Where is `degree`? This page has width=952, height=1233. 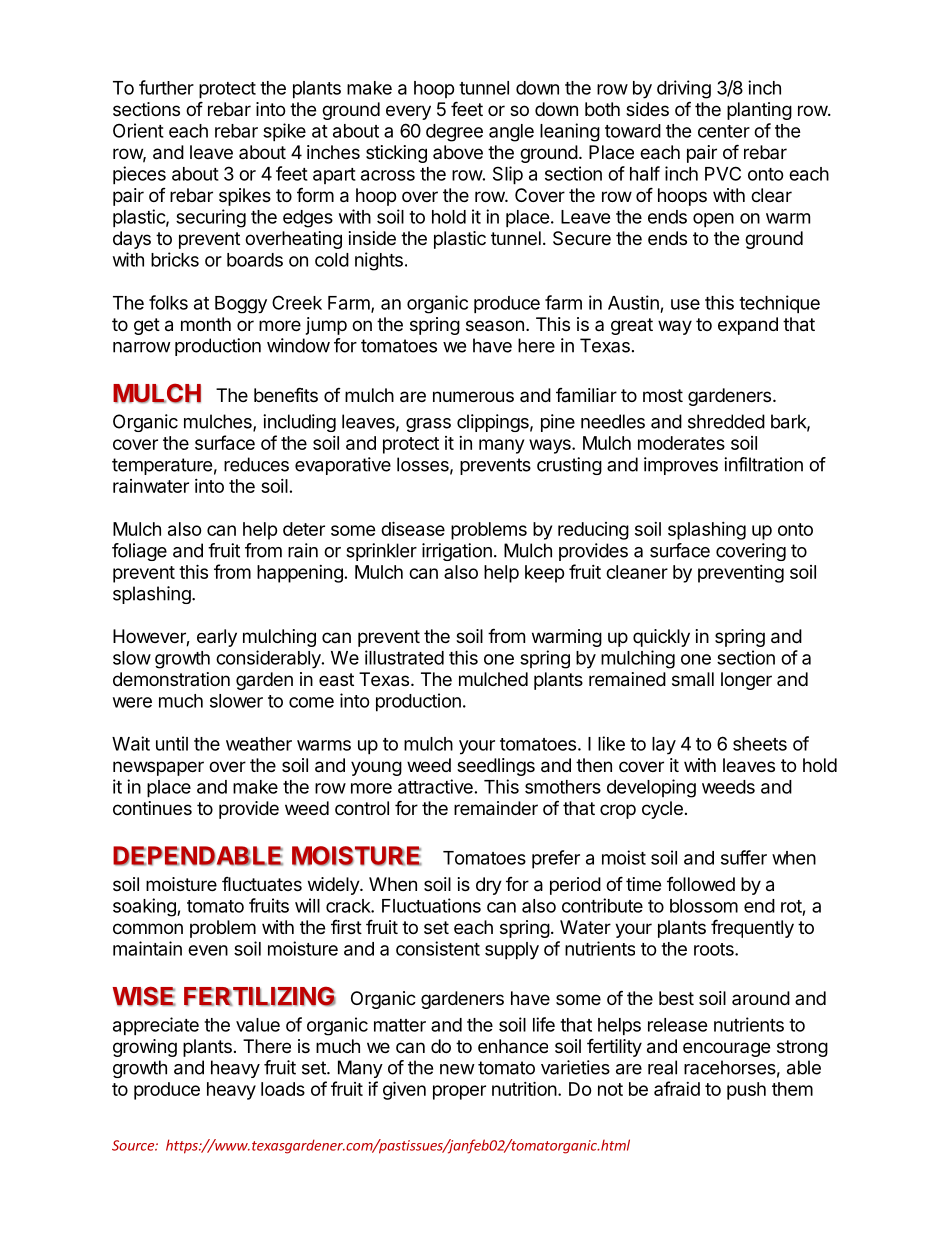
degree is located at coordinates (454, 133).
